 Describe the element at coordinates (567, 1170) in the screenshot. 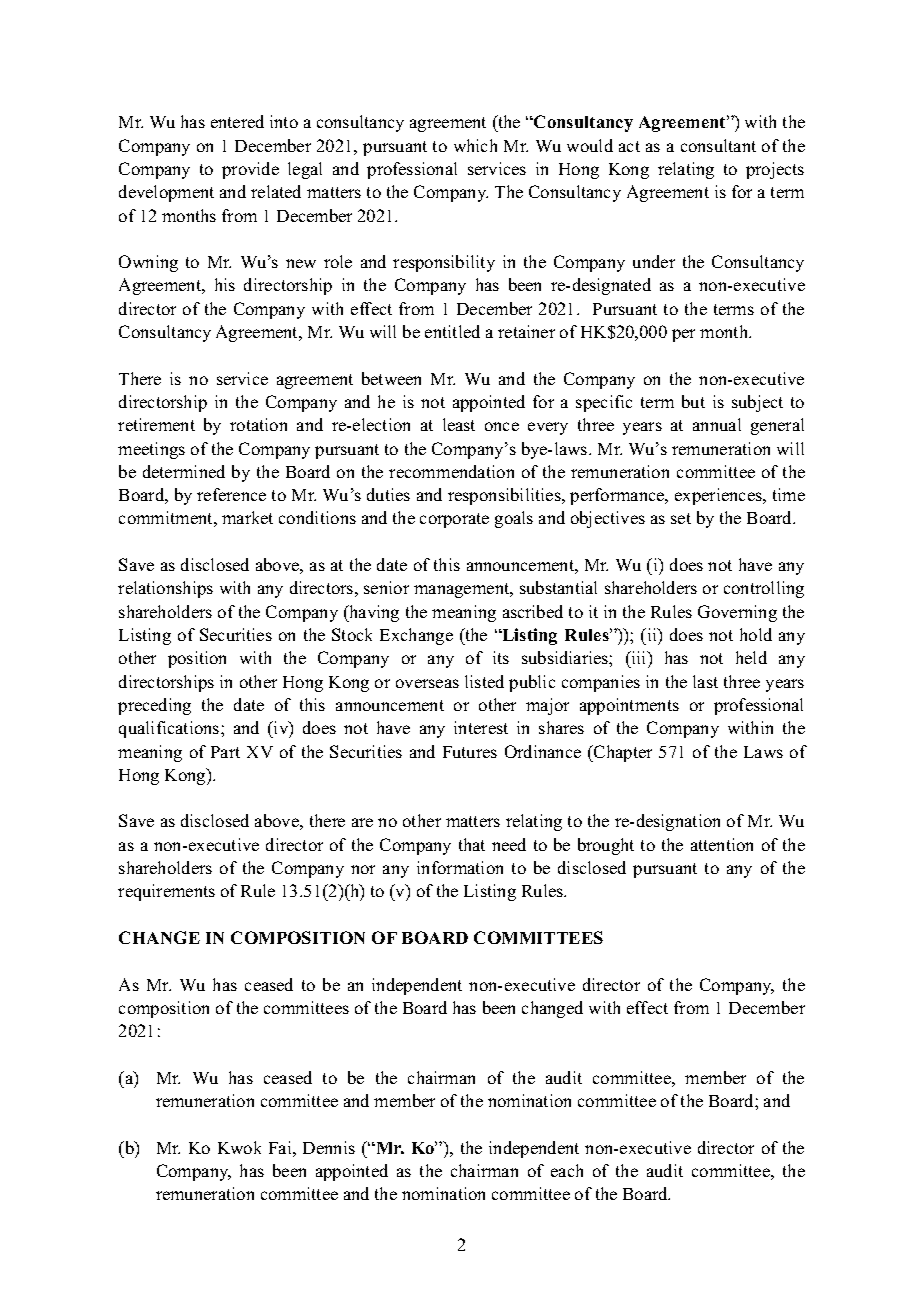

I see `each` at that location.
